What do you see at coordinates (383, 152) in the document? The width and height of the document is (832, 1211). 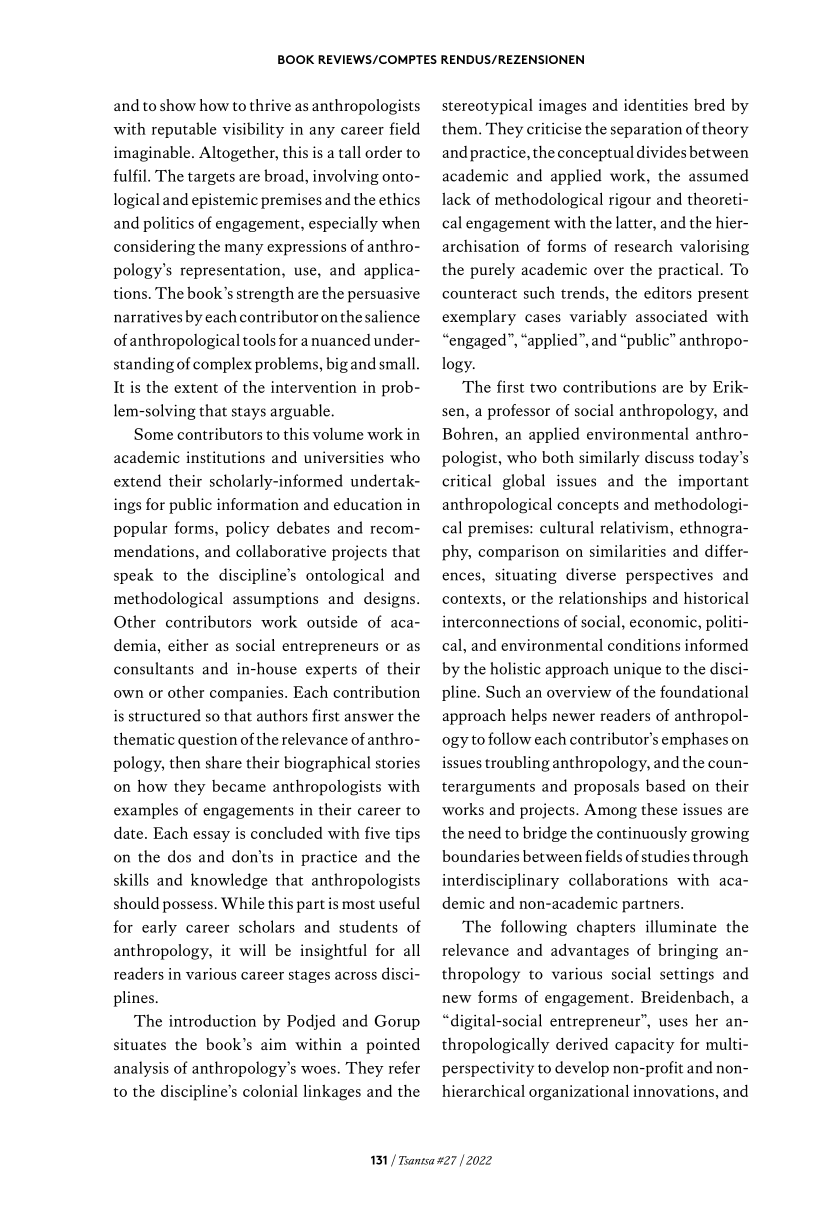 I see `order` at bounding box center [383, 152].
